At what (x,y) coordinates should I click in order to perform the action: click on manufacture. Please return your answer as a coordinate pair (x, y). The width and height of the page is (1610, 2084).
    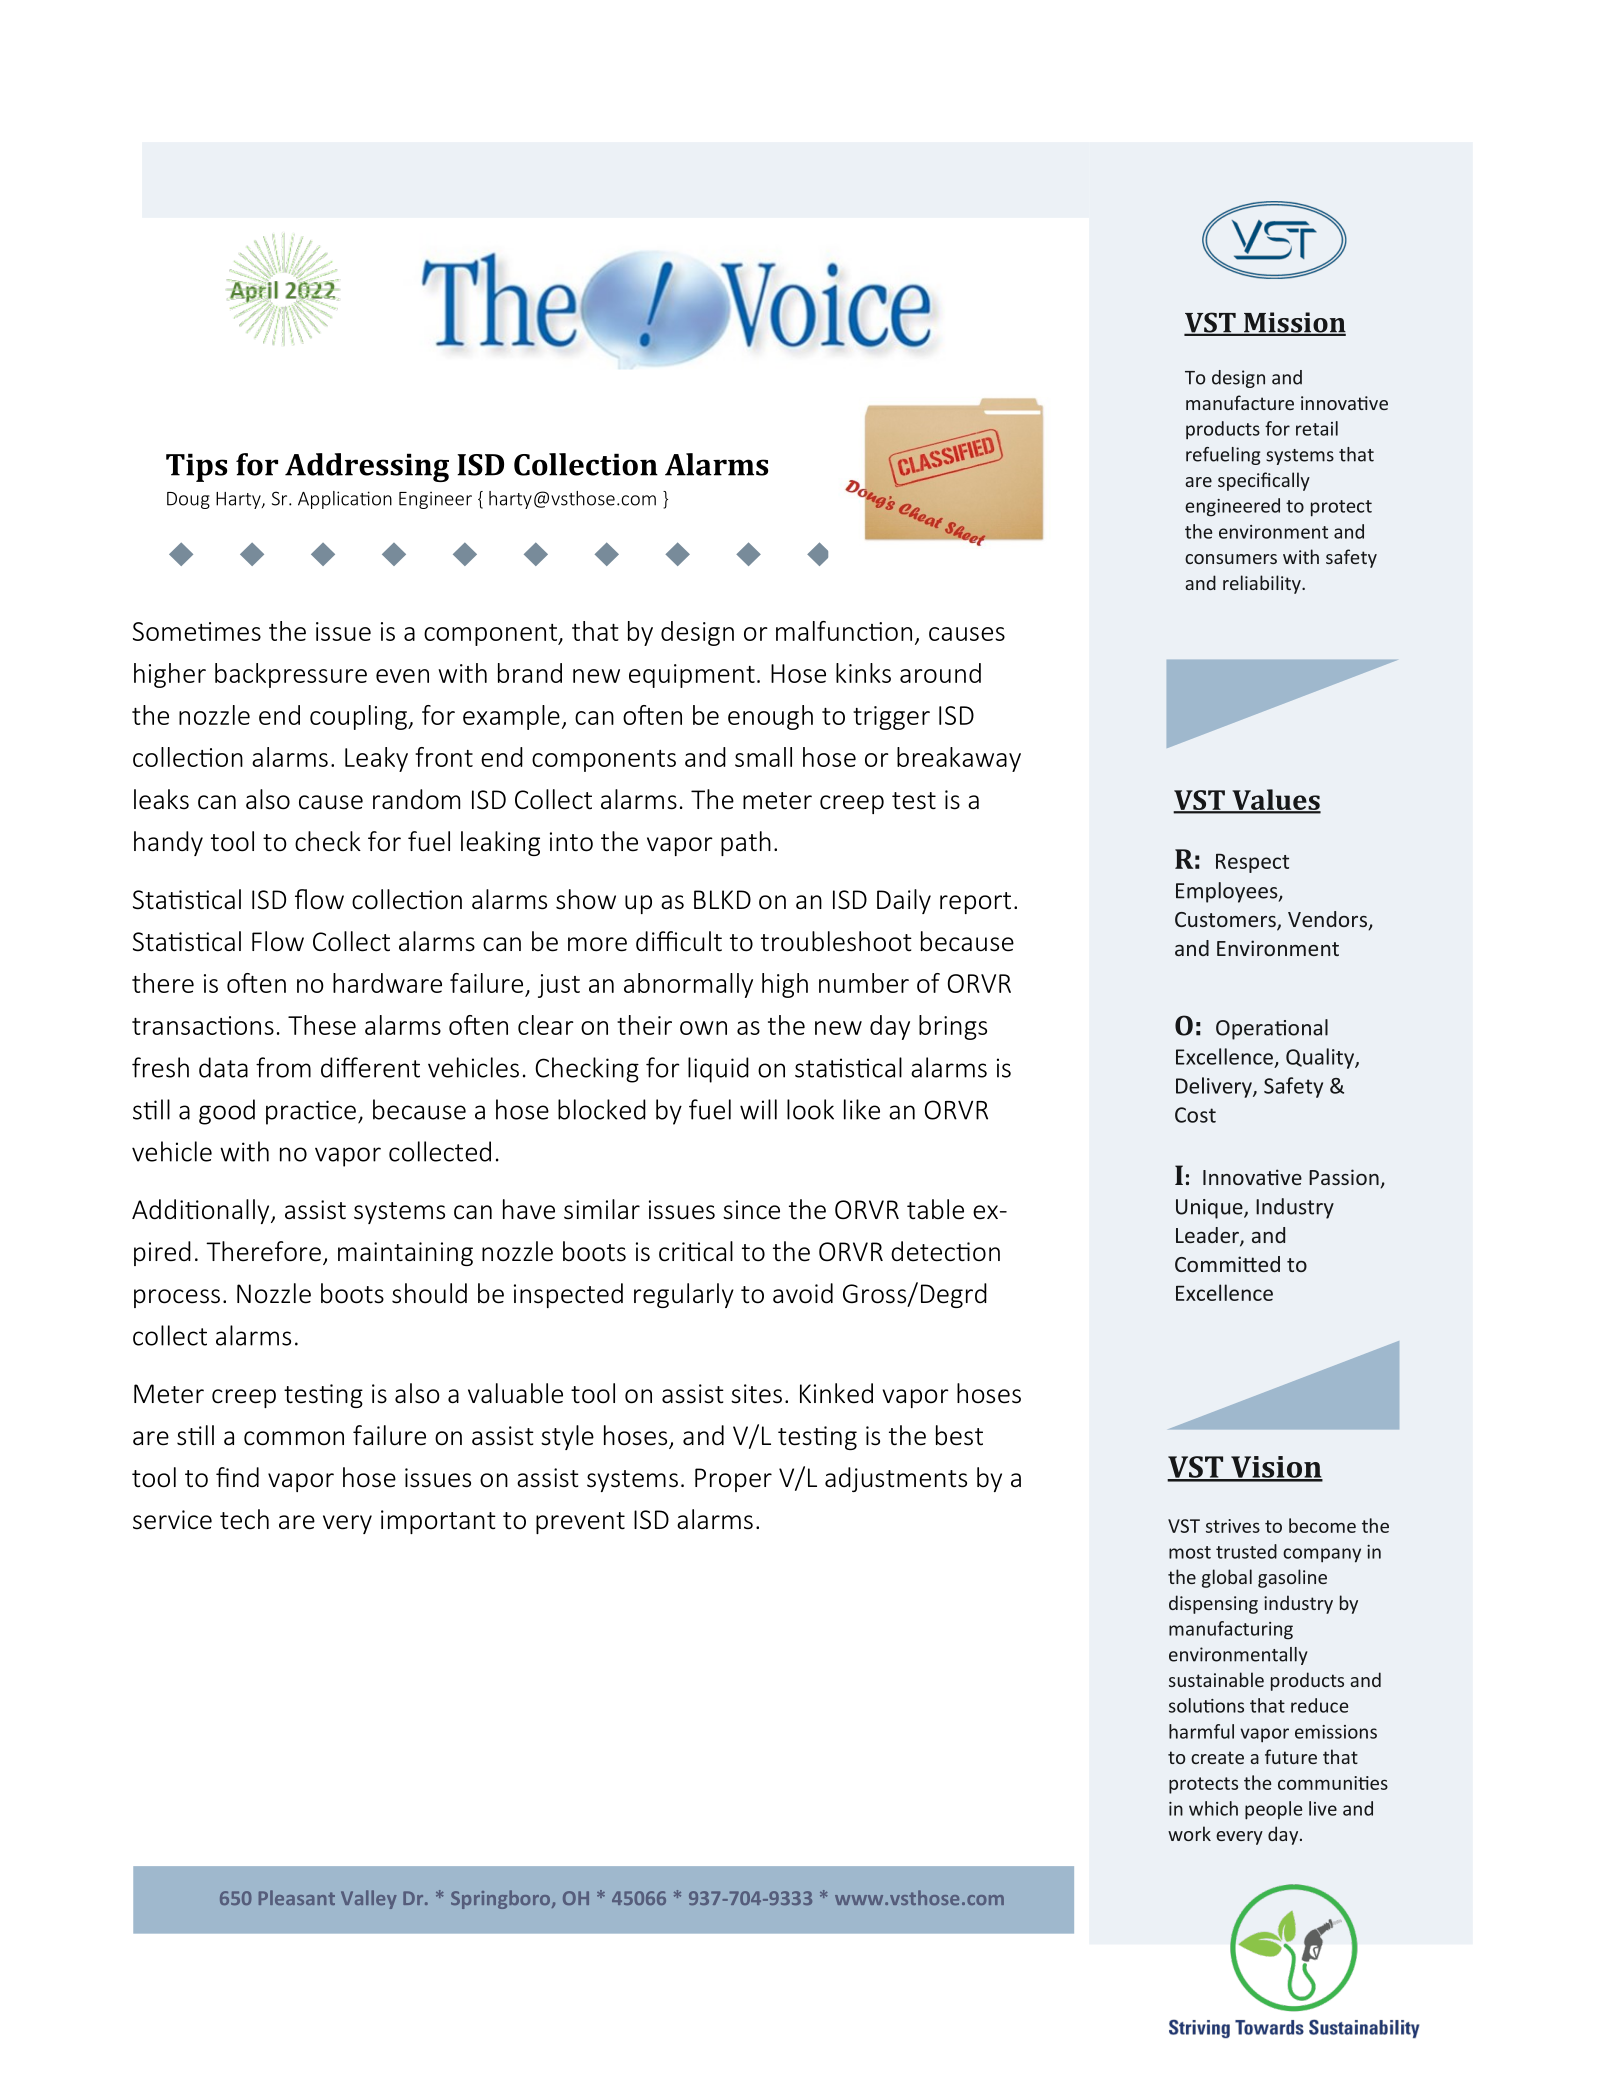
    Looking at the image, I should click on (1240, 402).
